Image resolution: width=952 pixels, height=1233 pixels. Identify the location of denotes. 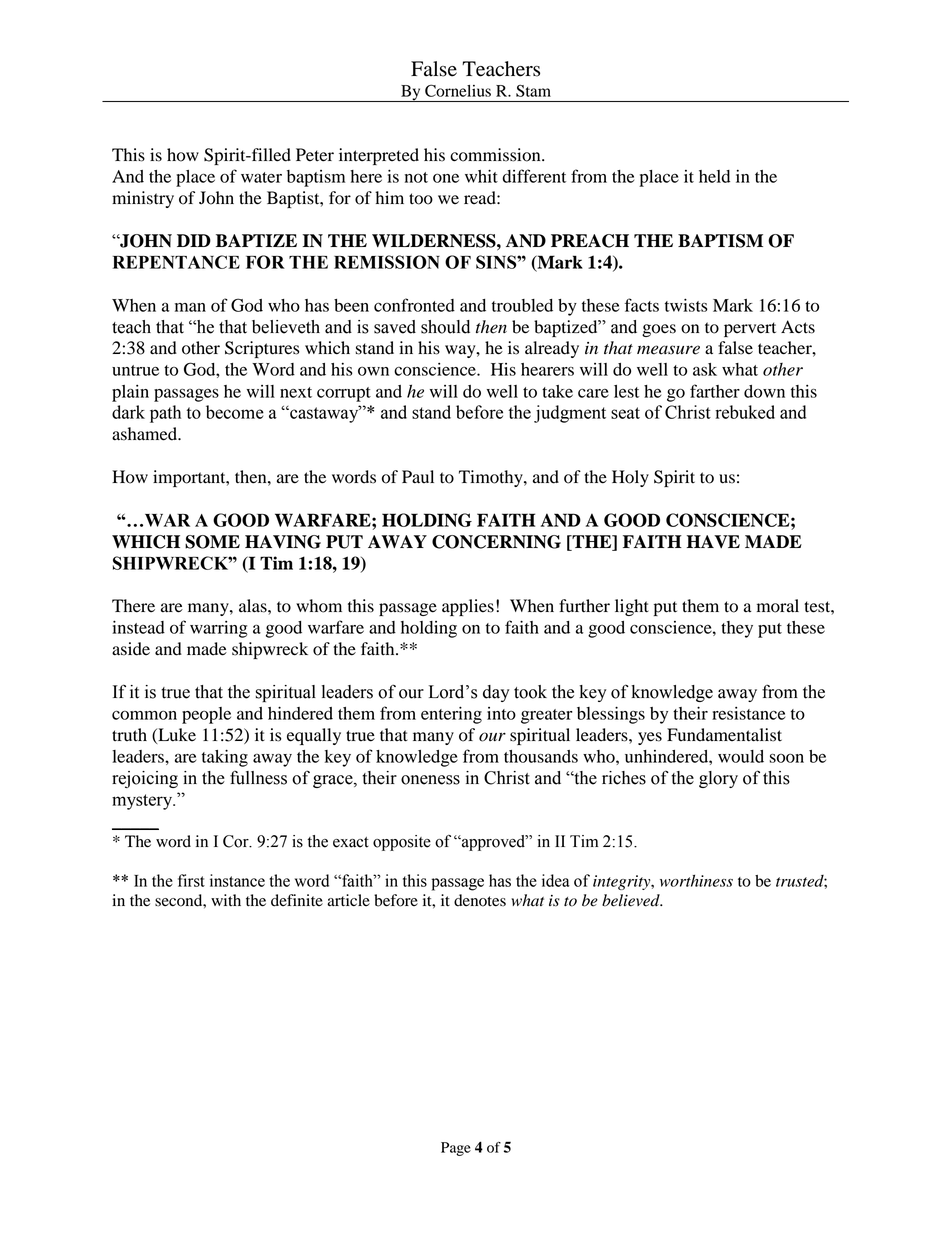
(480, 900).
